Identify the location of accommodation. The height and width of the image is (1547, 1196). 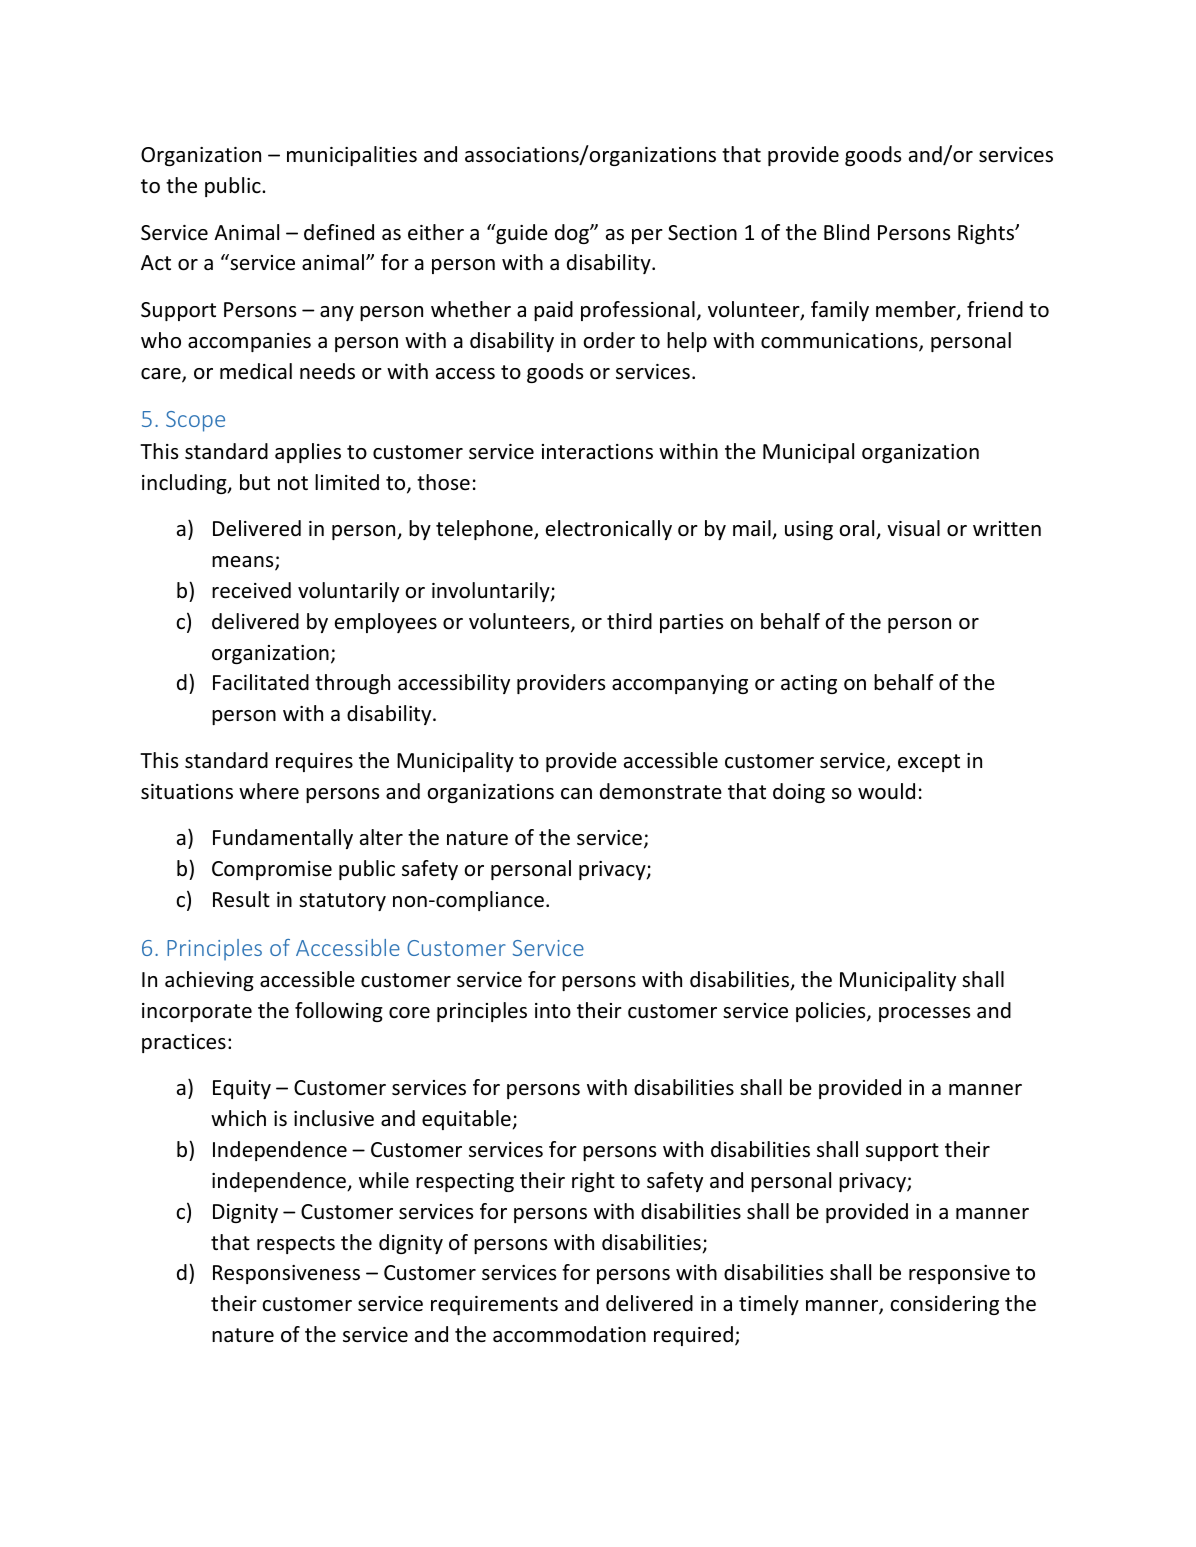
(569, 1334).
